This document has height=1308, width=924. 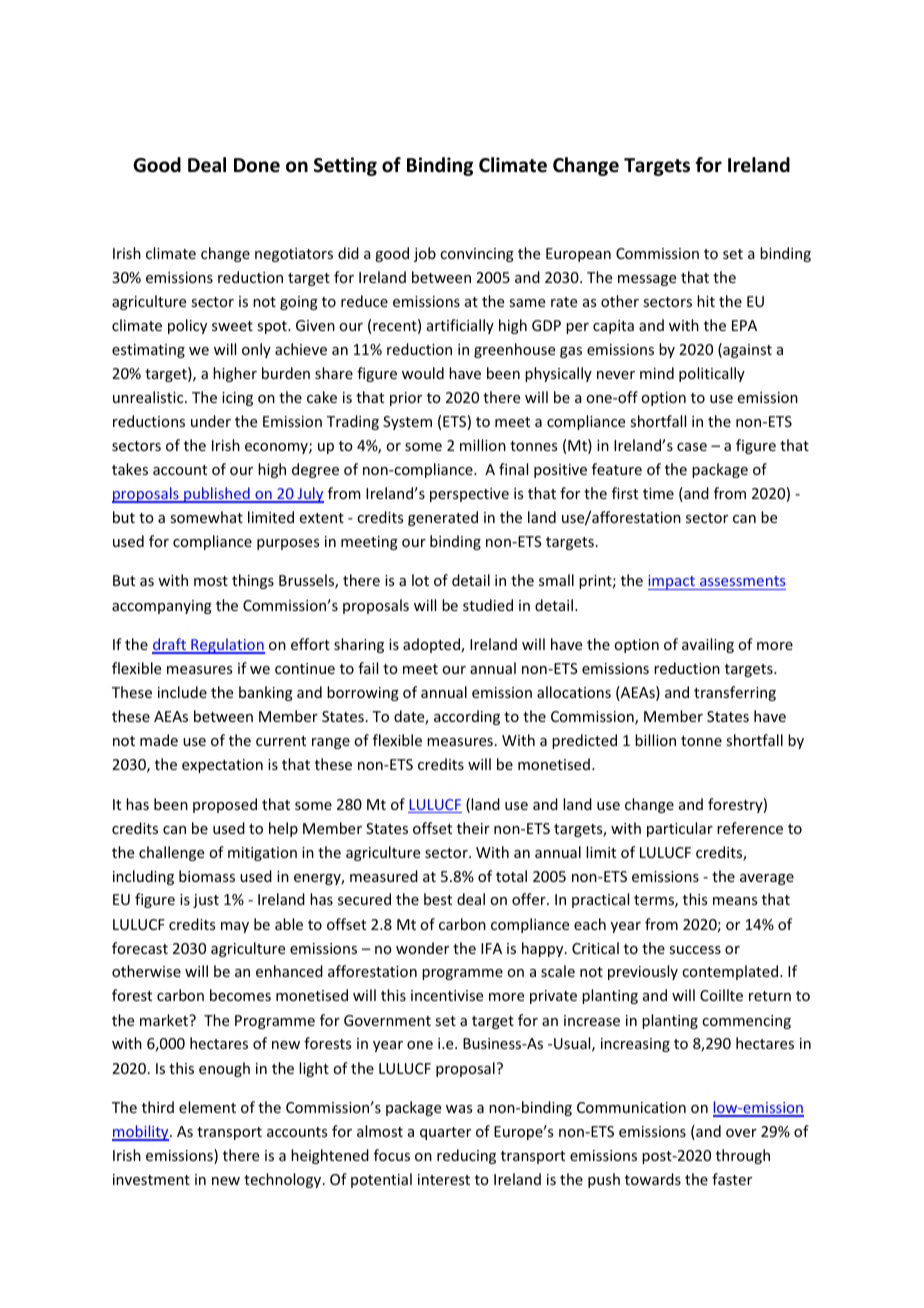 I want to click on their, so click(x=473, y=828).
